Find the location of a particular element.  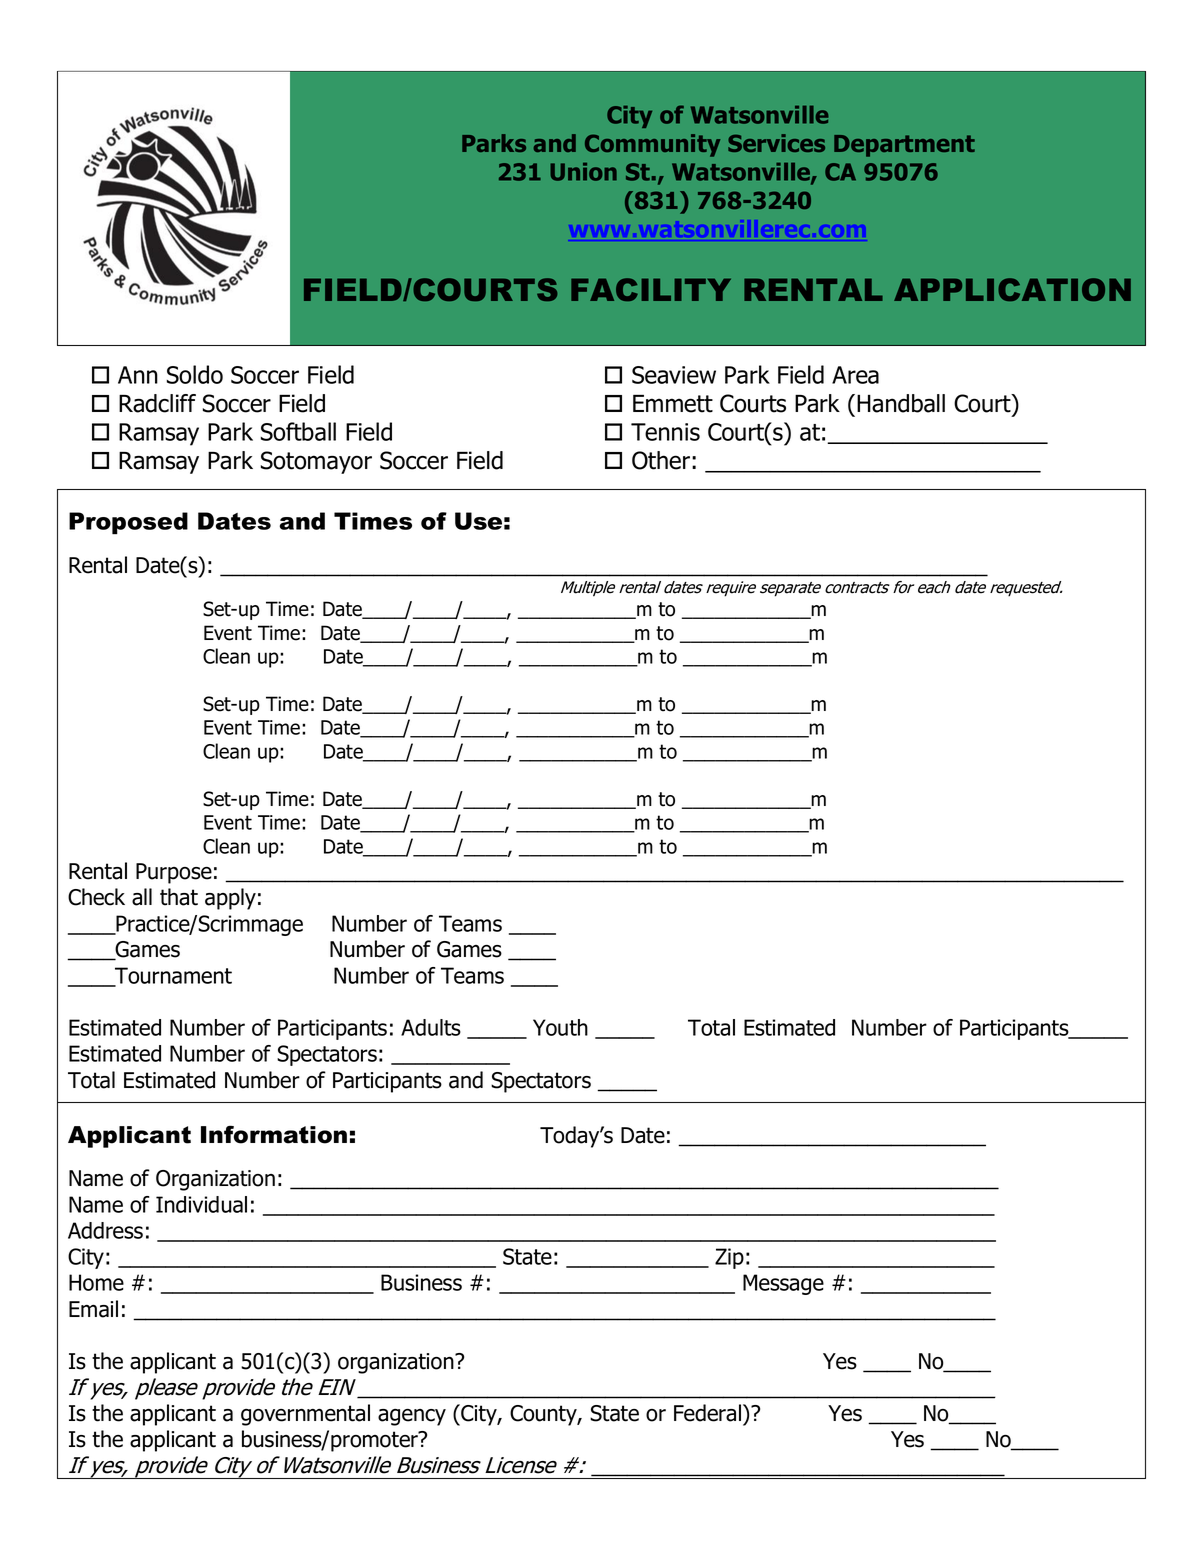

Proposed is located at coordinates (128, 523).
